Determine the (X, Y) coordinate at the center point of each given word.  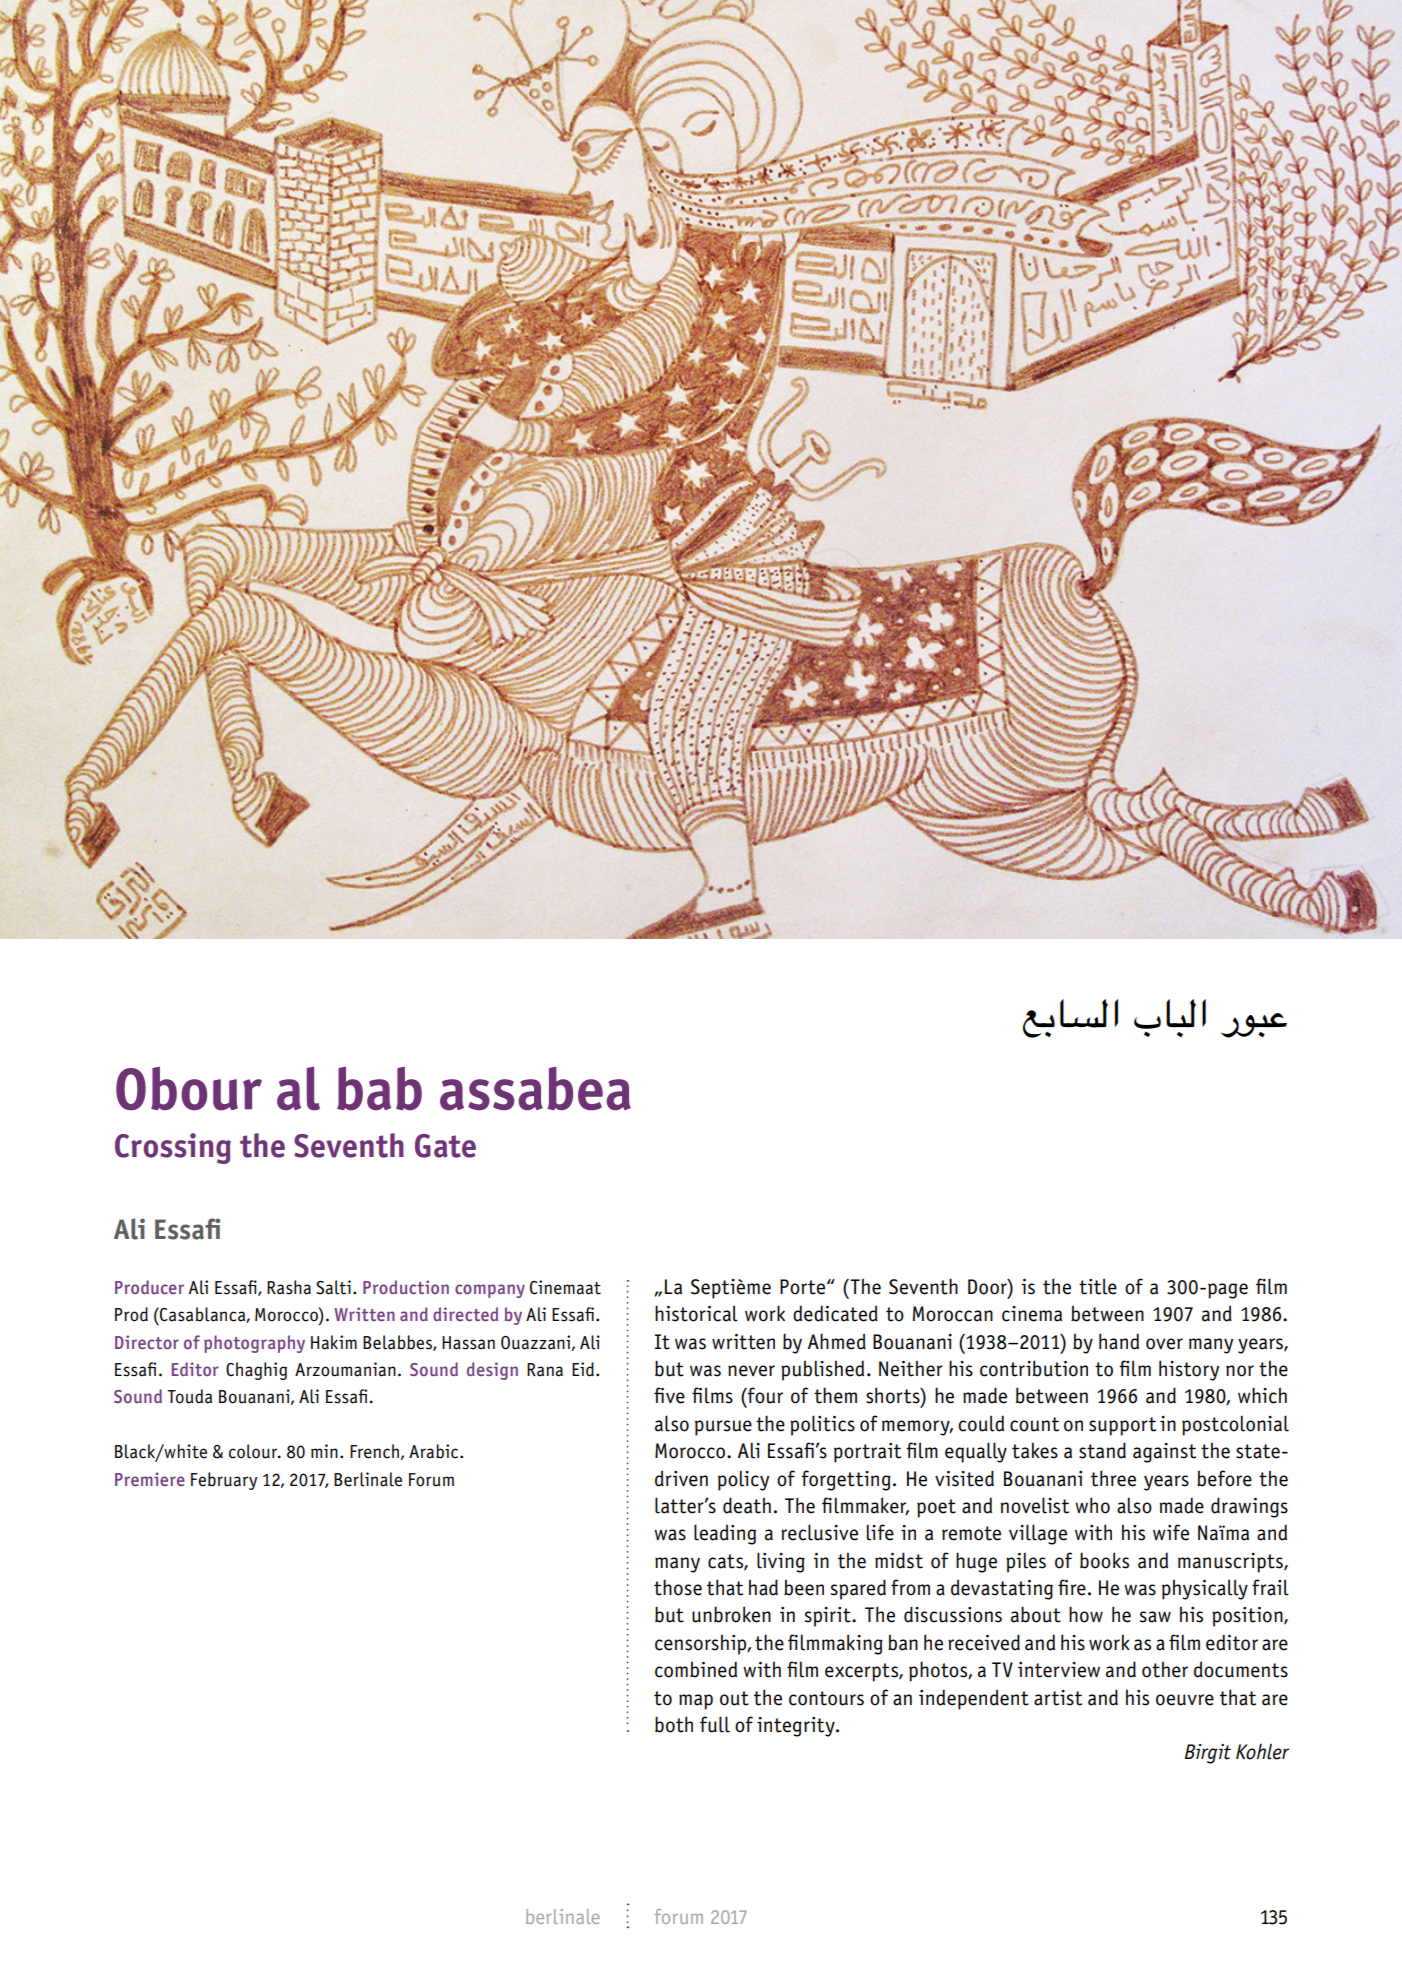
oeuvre (1185, 1700)
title (1098, 1286)
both (674, 1724)
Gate (445, 1146)
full (715, 1724)
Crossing (173, 1148)
